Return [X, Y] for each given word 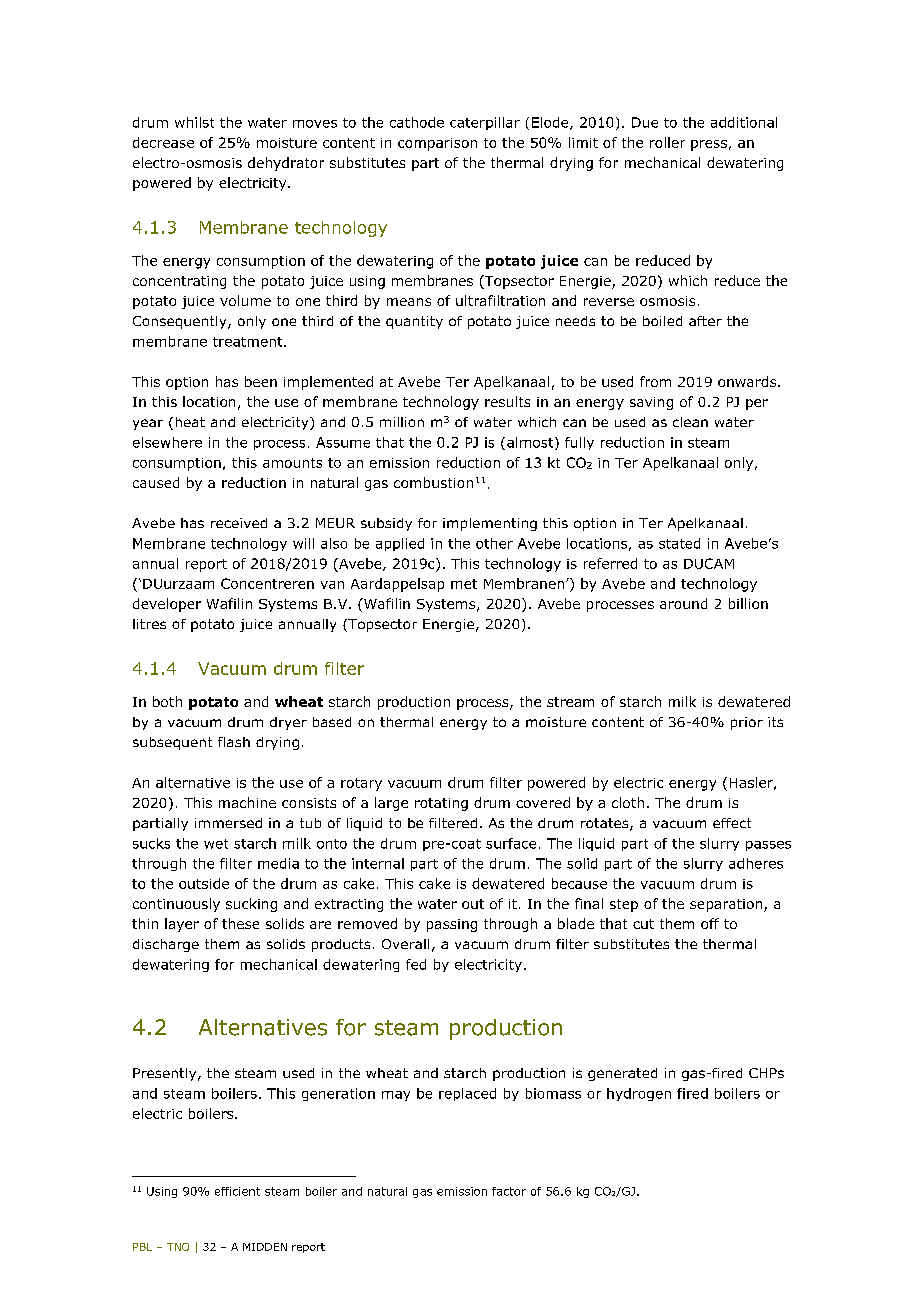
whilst [194, 122]
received [239, 523]
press [709, 145]
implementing [490, 524]
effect [732, 823]
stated [679, 543]
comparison [437, 144]
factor [509, 1191]
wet [216, 844]
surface [511, 843]
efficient [237, 1191]
